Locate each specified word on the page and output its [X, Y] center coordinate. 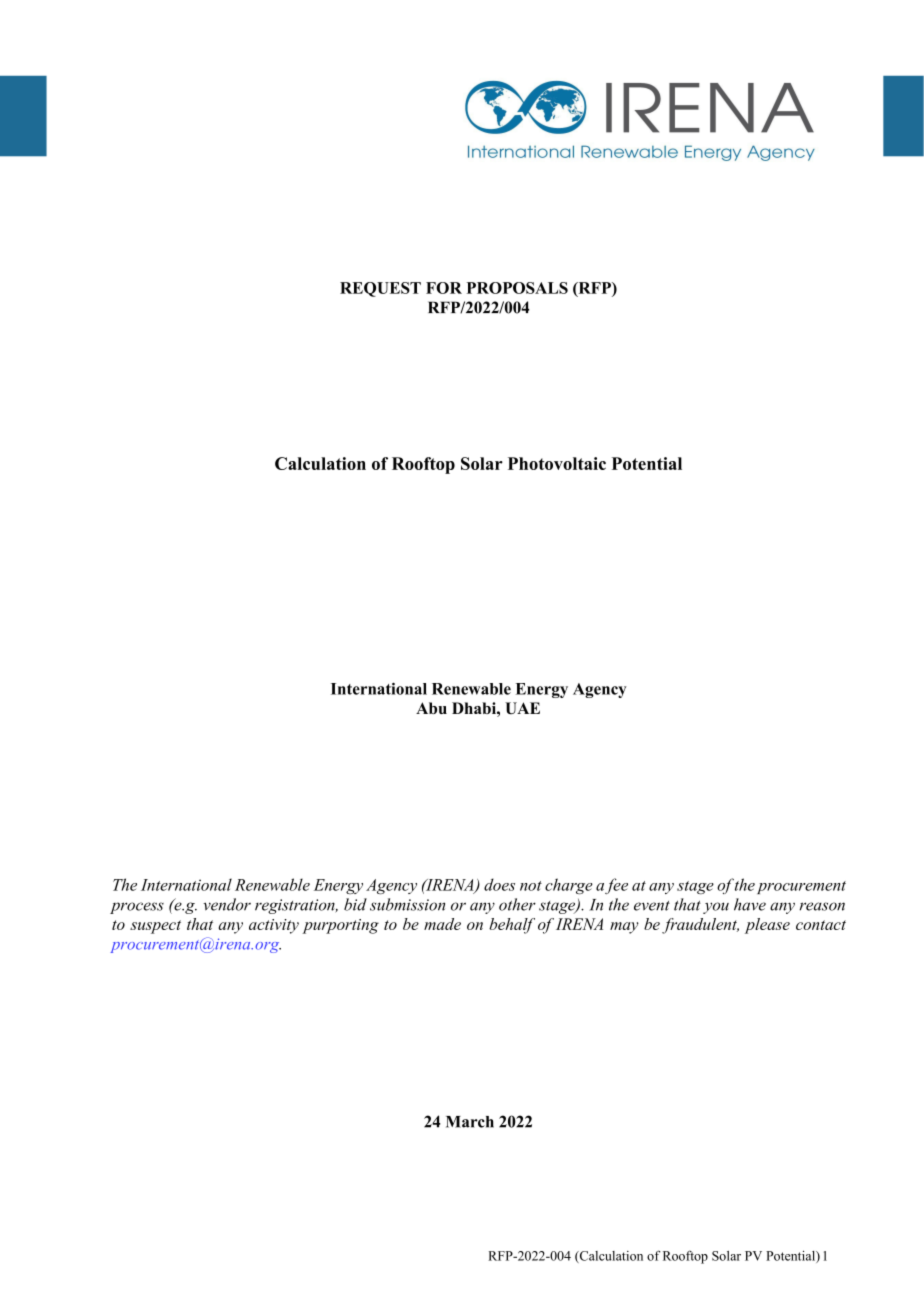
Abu [431, 708]
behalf [512, 926]
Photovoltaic [557, 463]
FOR [444, 288]
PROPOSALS [517, 288]
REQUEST [380, 289]
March [470, 1122]
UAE [522, 708]
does [499, 884]
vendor [227, 904]
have [750, 904]
